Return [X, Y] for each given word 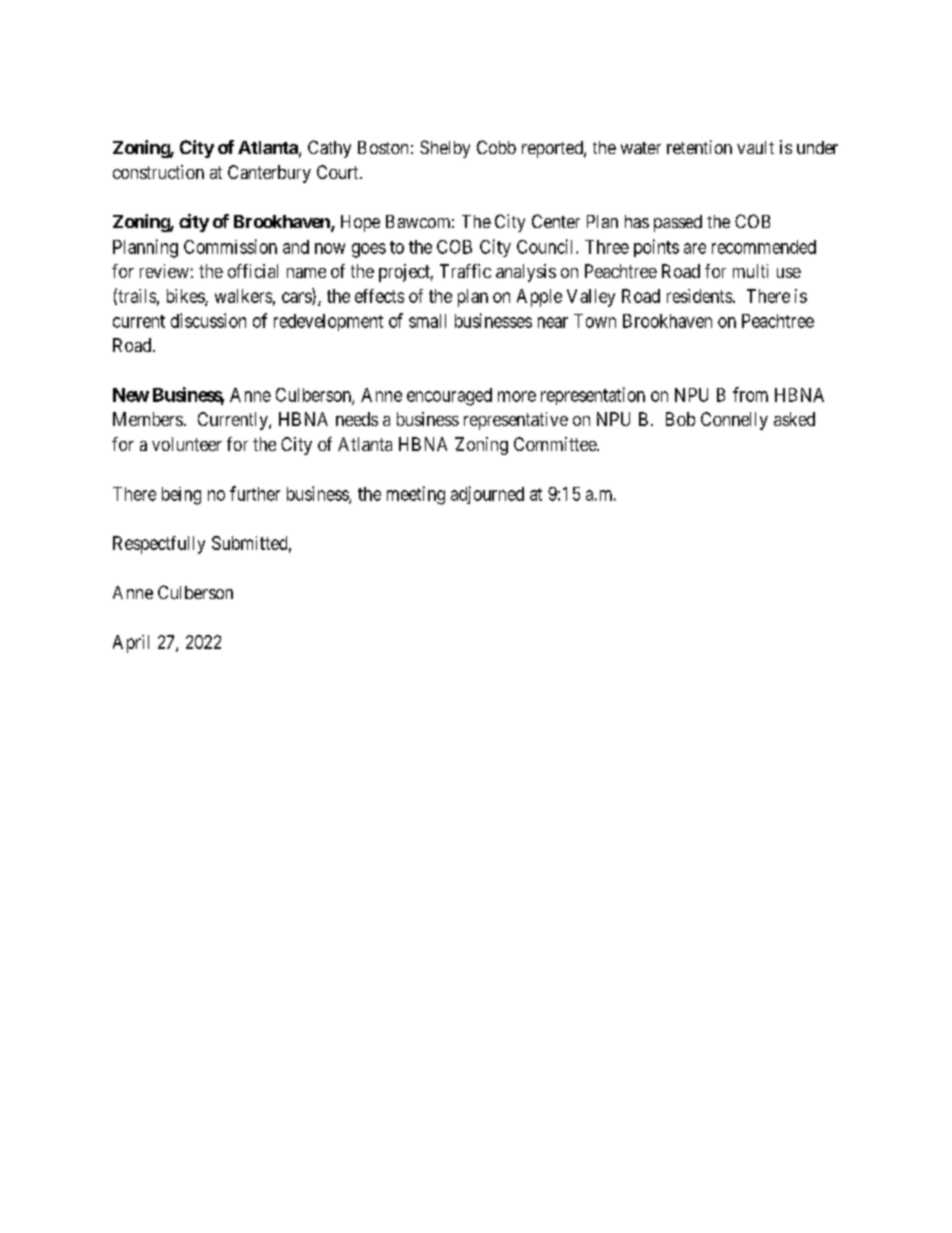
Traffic [465, 271]
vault [755, 147]
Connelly [734, 421]
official [253, 271]
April [131, 644]
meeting [416, 495]
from [750, 394]
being [181, 496]
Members [148, 419]
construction [158, 172]
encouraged [449, 397]
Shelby [445, 149]
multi [750, 271]
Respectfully [159, 545]
